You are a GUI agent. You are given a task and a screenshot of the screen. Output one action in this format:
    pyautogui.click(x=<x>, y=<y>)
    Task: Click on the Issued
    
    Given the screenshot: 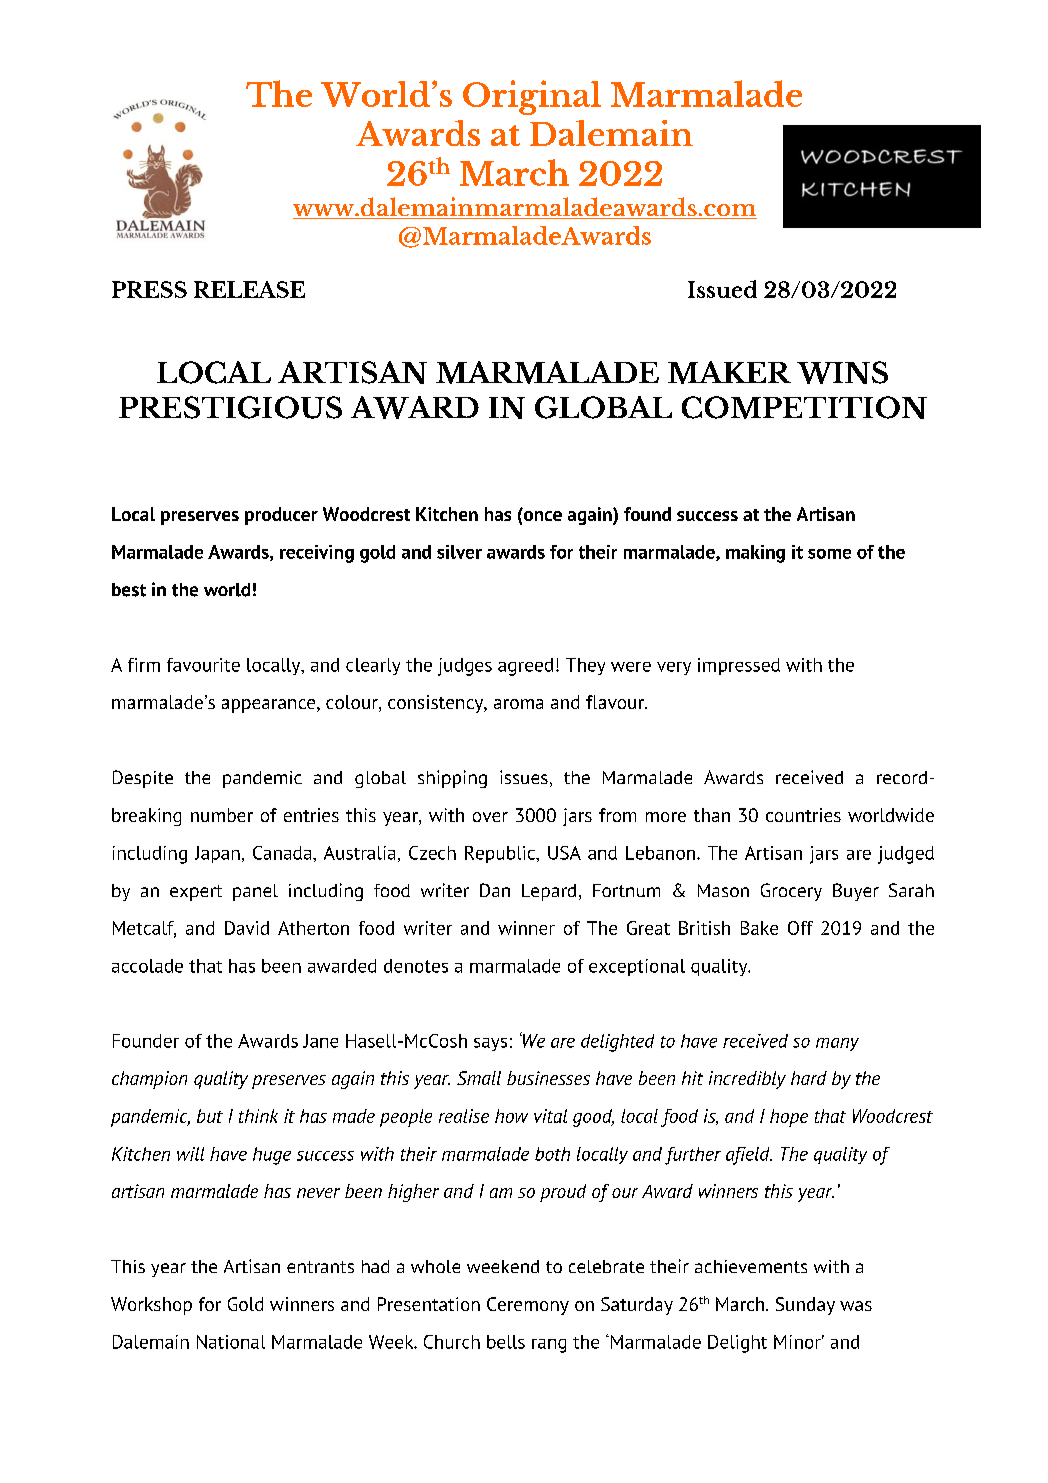 What is the action you would take?
    pyautogui.click(x=722, y=289)
